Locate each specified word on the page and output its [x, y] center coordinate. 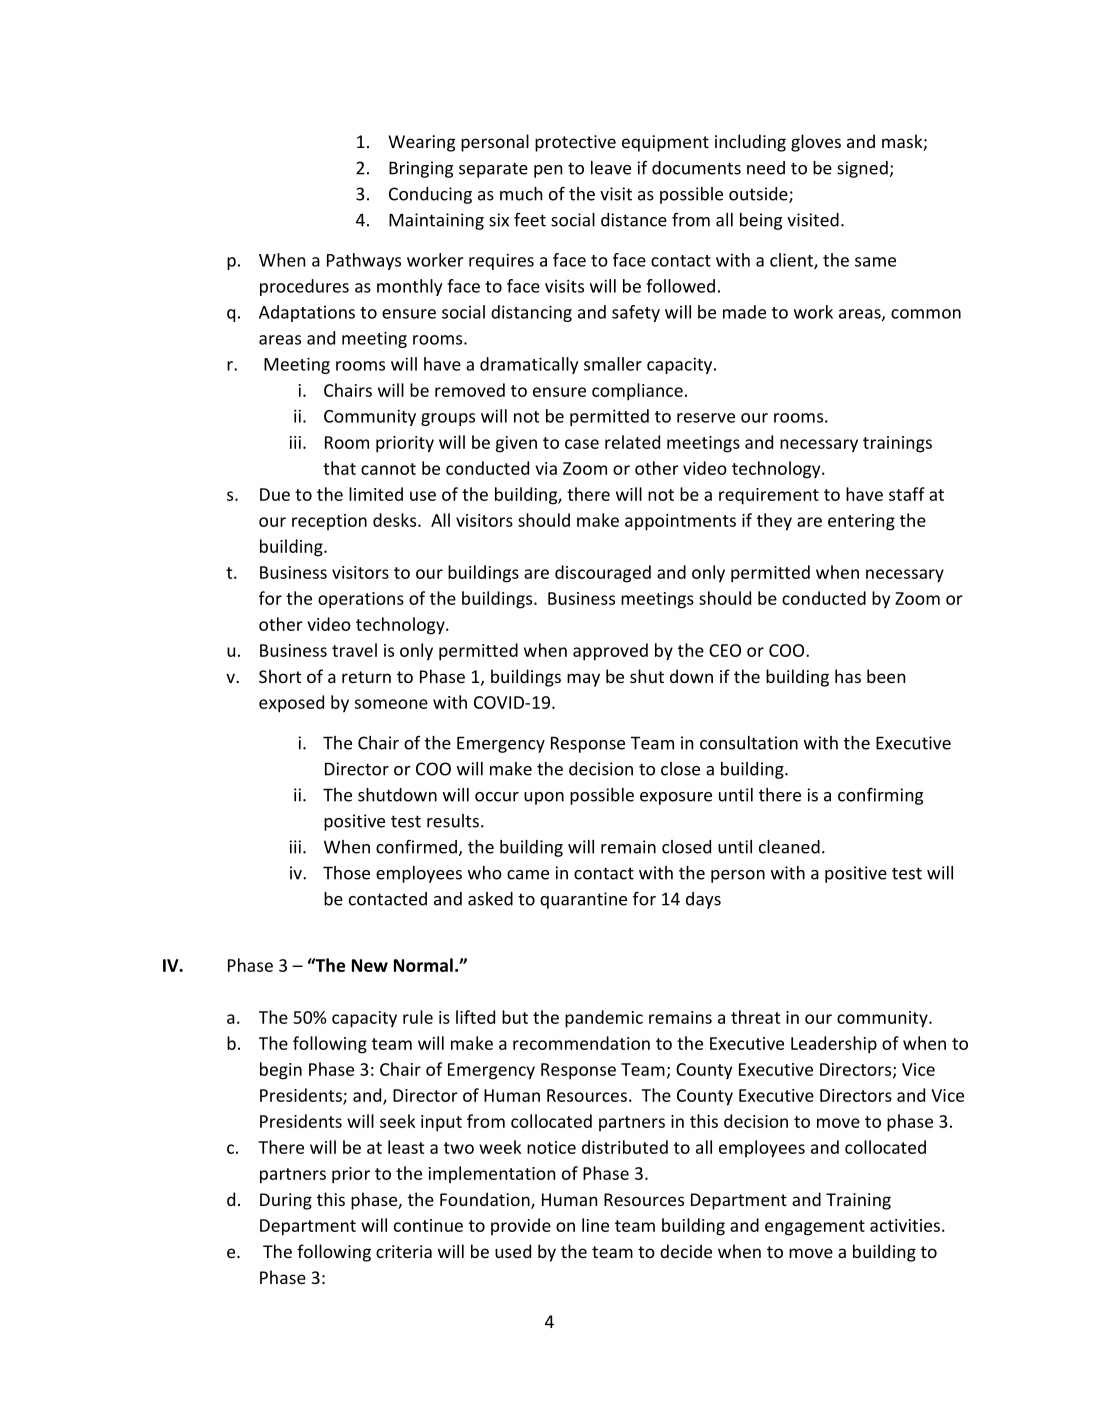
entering [861, 522]
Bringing [421, 169]
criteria [404, 1251]
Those [346, 873]
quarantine [583, 900]
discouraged [603, 574]
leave [611, 168]
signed [862, 169]
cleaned [789, 847]
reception [329, 522]
